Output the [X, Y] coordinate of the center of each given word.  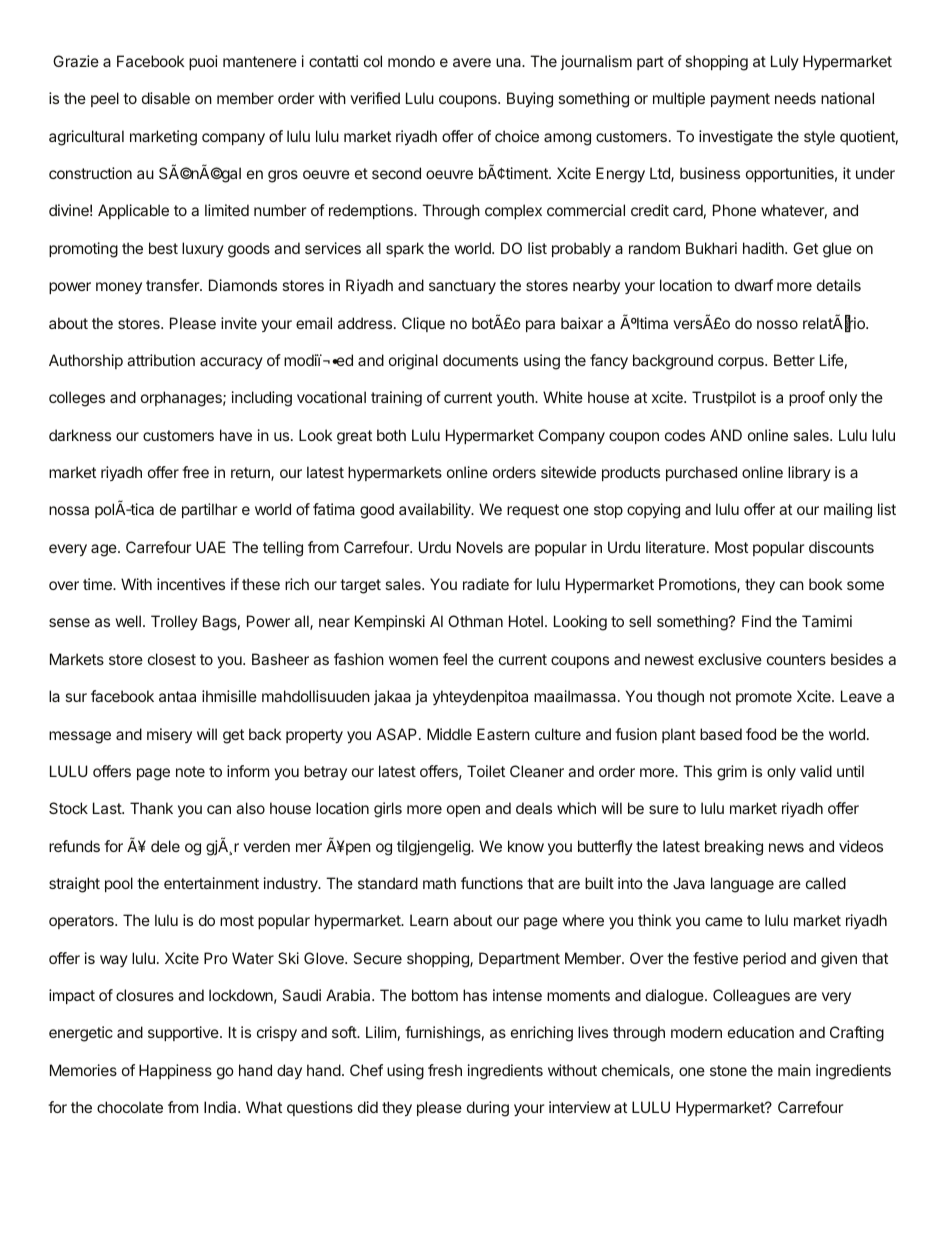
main [794, 1070]
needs [795, 98]
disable [166, 98]
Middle [449, 734]
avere [472, 62]
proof [807, 398]
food [761, 734]
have [236, 435]
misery [169, 735]
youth [516, 398]
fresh [445, 1070]
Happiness [175, 1071]
